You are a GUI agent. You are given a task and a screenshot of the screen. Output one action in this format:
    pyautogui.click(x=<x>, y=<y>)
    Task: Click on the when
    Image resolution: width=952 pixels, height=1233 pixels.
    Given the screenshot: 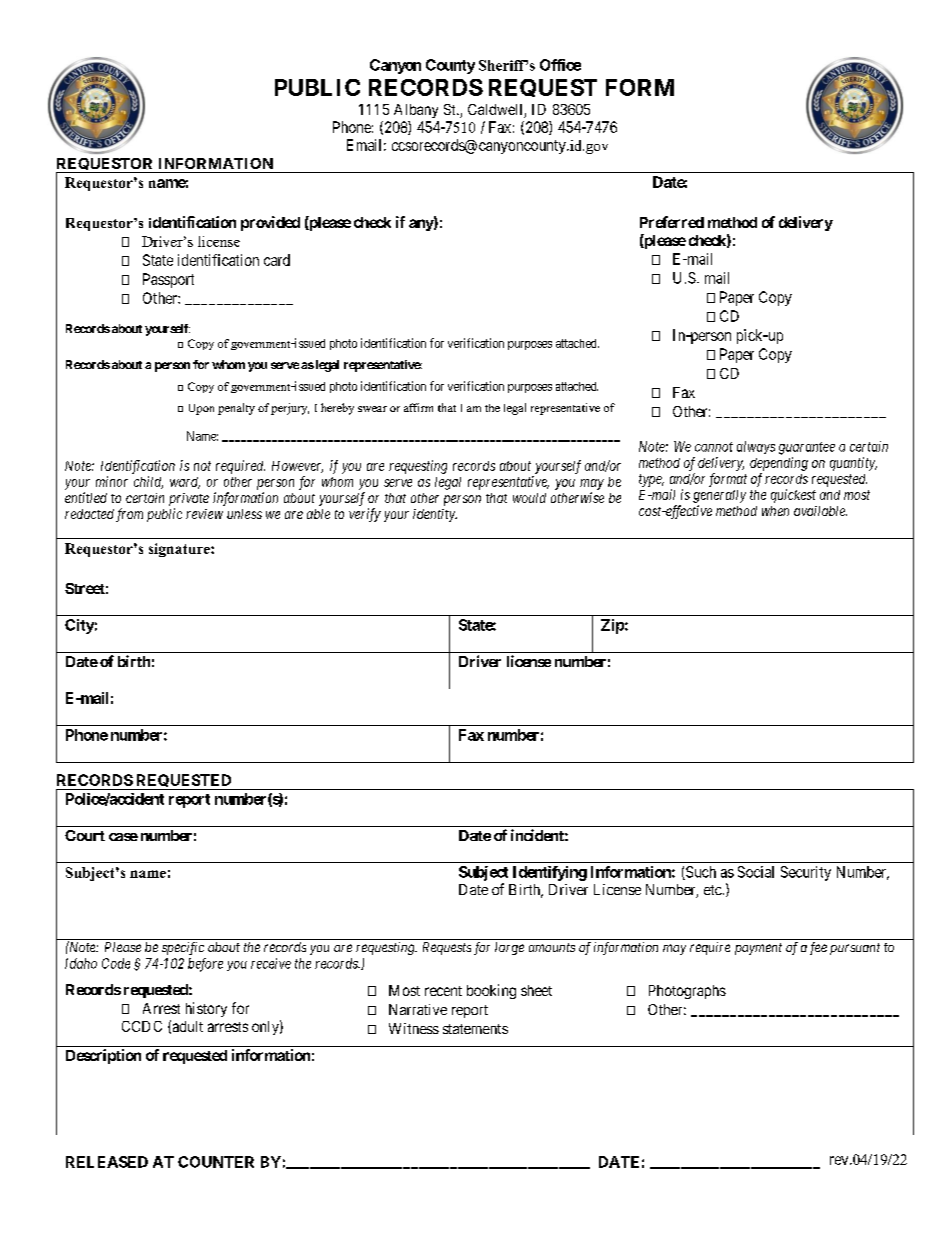 What is the action you would take?
    pyautogui.click(x=775, y=511)
